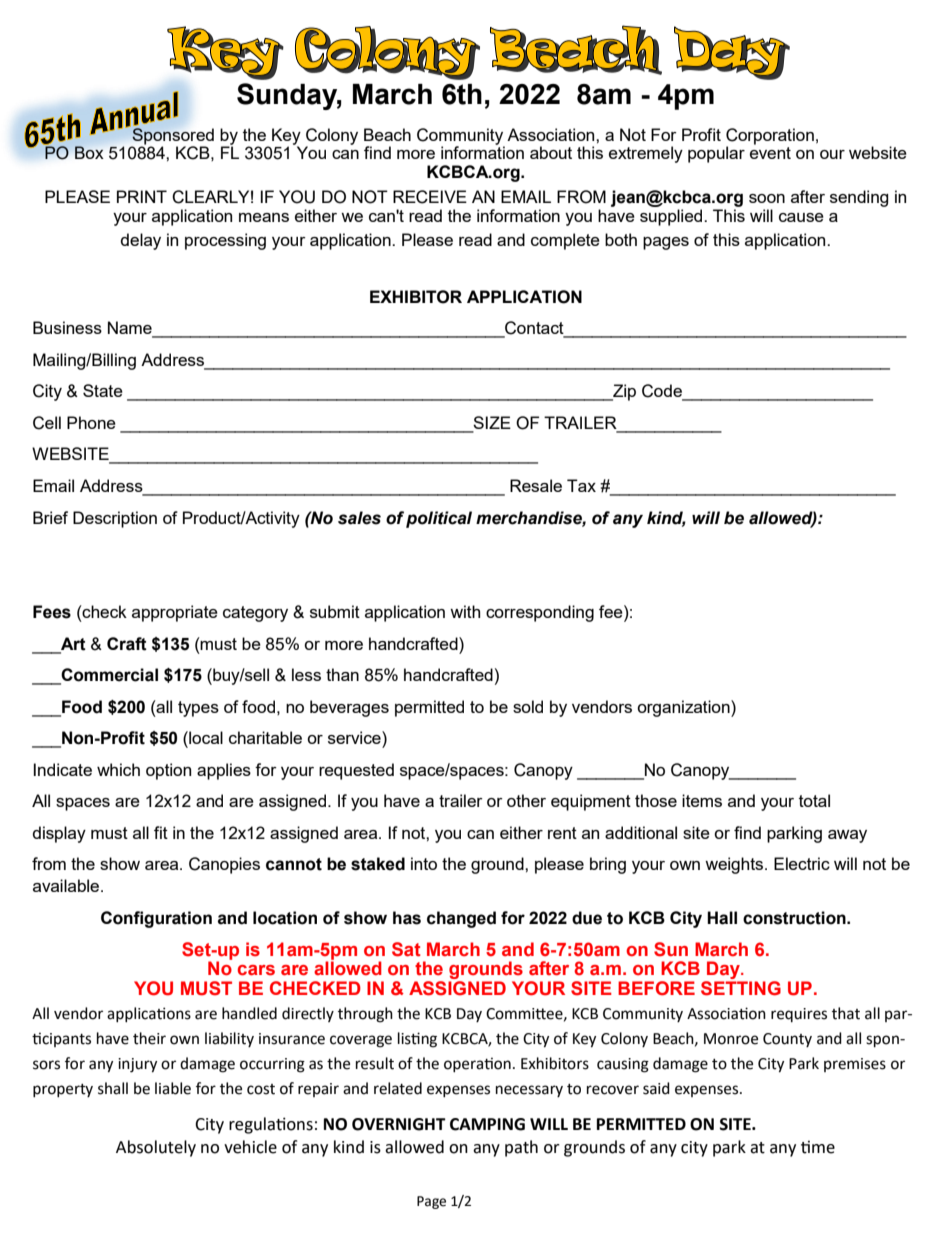 This screenshot has height=1233, width=952. Describe the element at coordinates (115, 519) in the screenshot. I see `Description` at that location.
